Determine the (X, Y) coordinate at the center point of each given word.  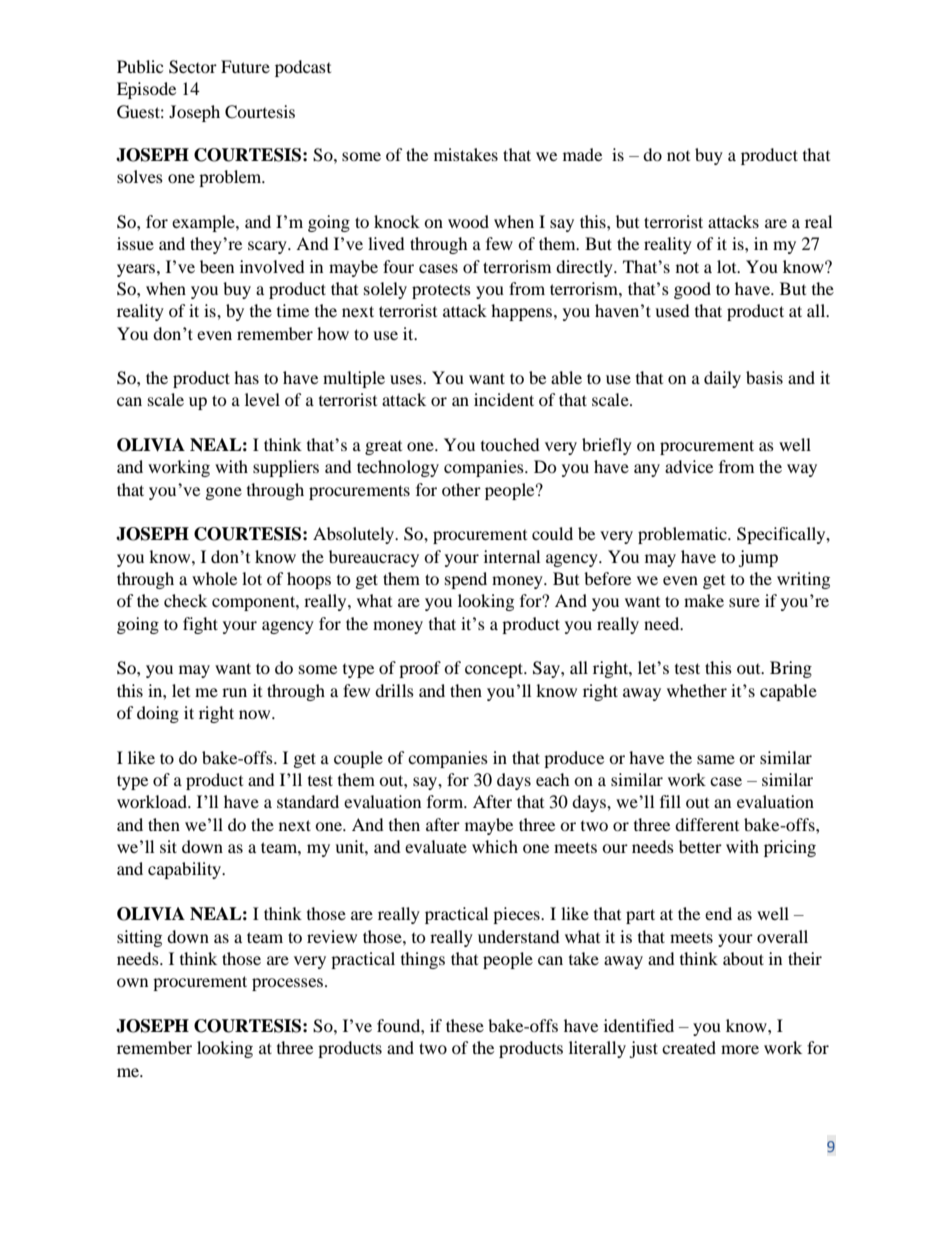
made (582, 154)
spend (466, 580)
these (465, 1025)
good (692, 290)
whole (214, 578)
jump (758, 558)
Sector (193, 67)
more (740, 1049)
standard (308, 801)
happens (521, 312)
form (446, 801)
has (246, 377)
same (716, 759)
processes (287, 984)
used (672, 310)
